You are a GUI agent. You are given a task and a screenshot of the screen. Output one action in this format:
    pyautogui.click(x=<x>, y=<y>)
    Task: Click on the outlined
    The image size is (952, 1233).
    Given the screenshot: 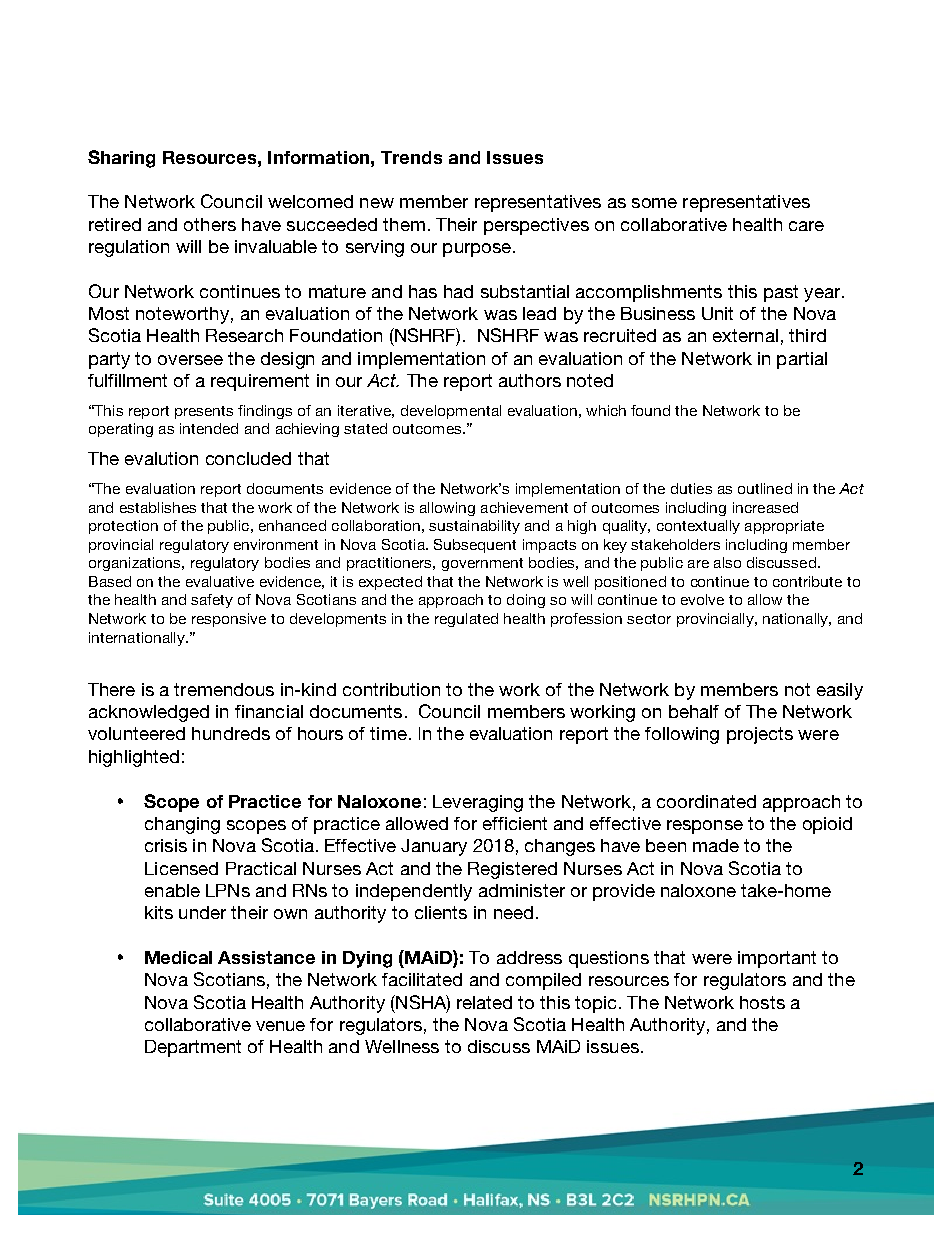 What is the action you would take?
    pyautogui.click(x=765, y=488)
